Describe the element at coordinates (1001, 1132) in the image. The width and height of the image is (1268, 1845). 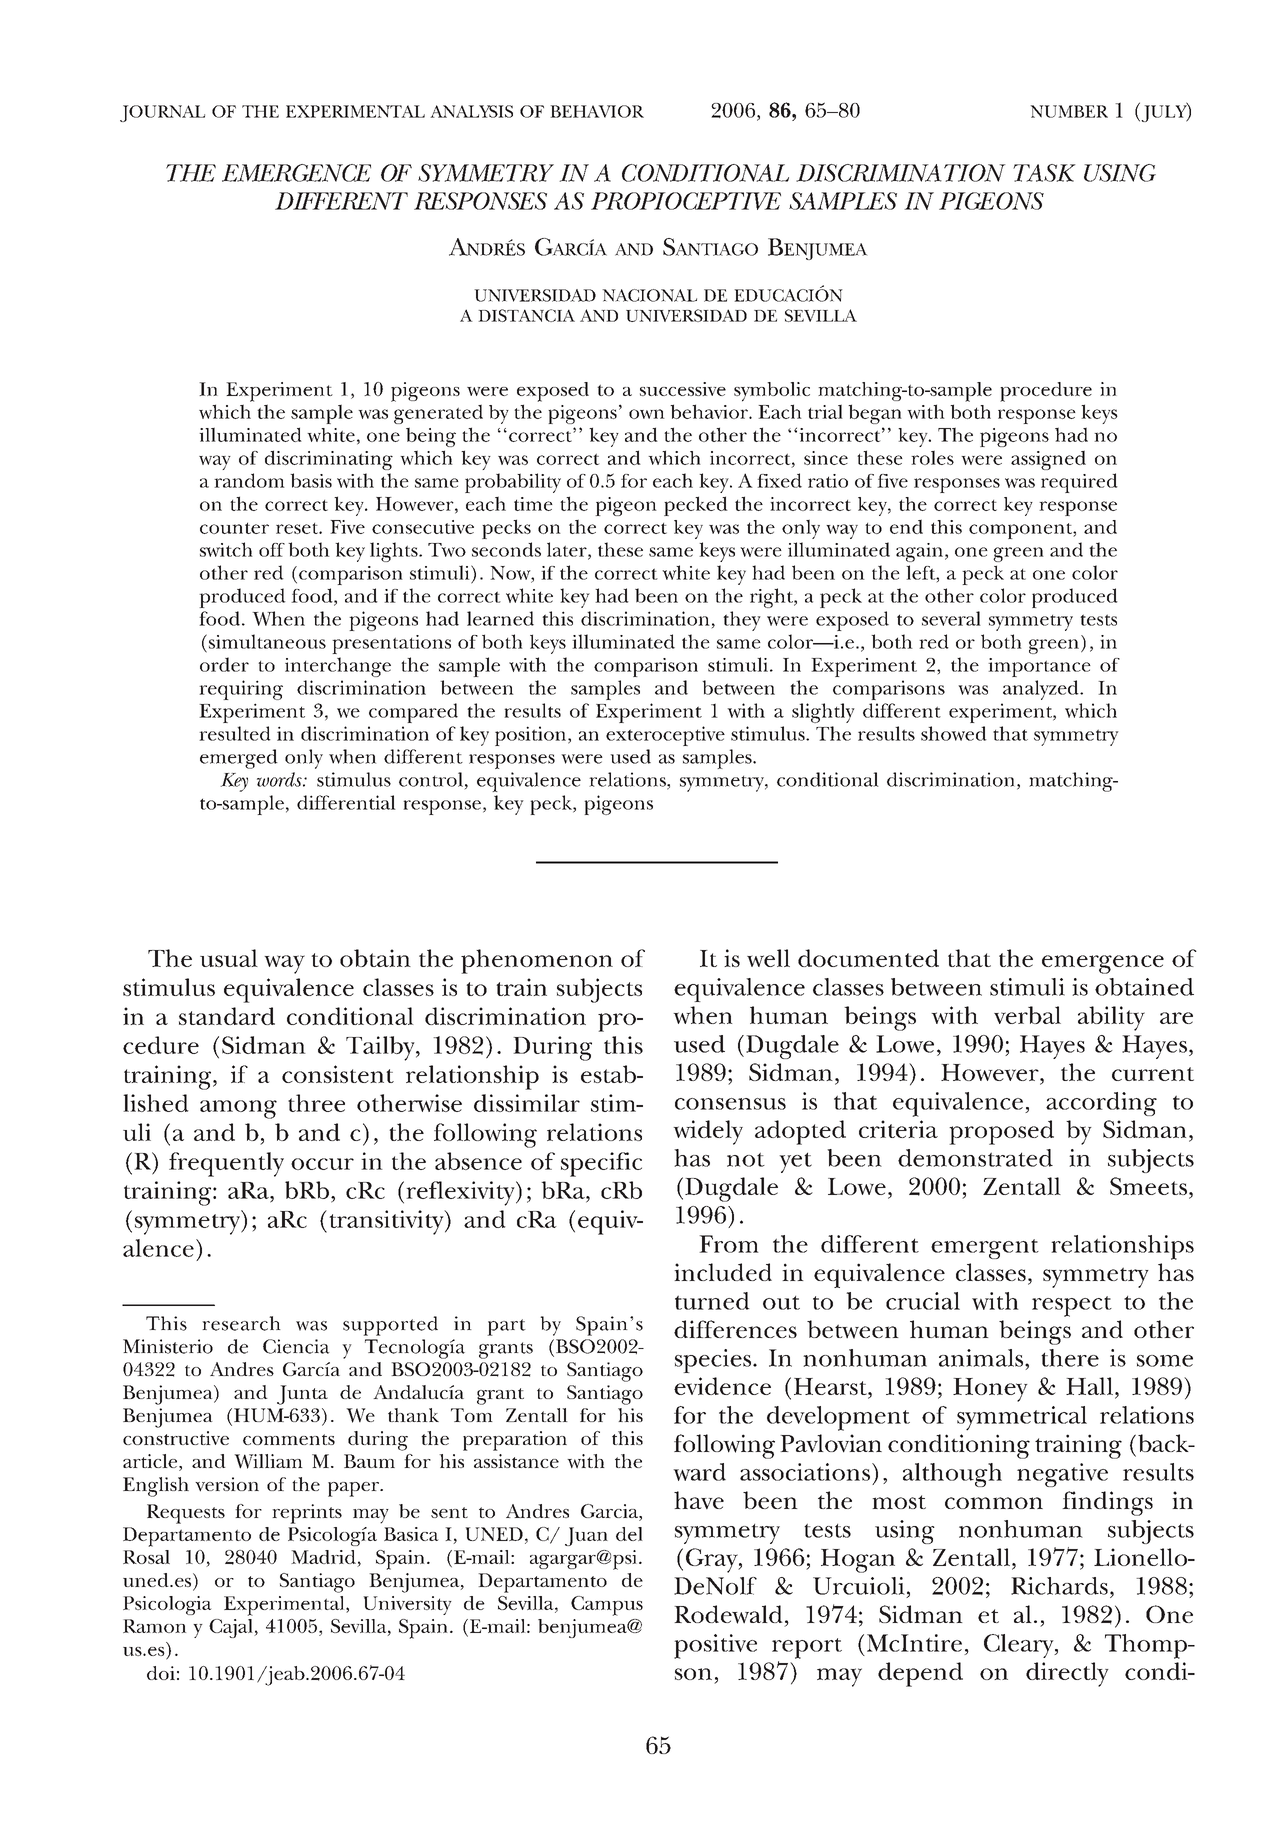
I see `proposed` at that location.
